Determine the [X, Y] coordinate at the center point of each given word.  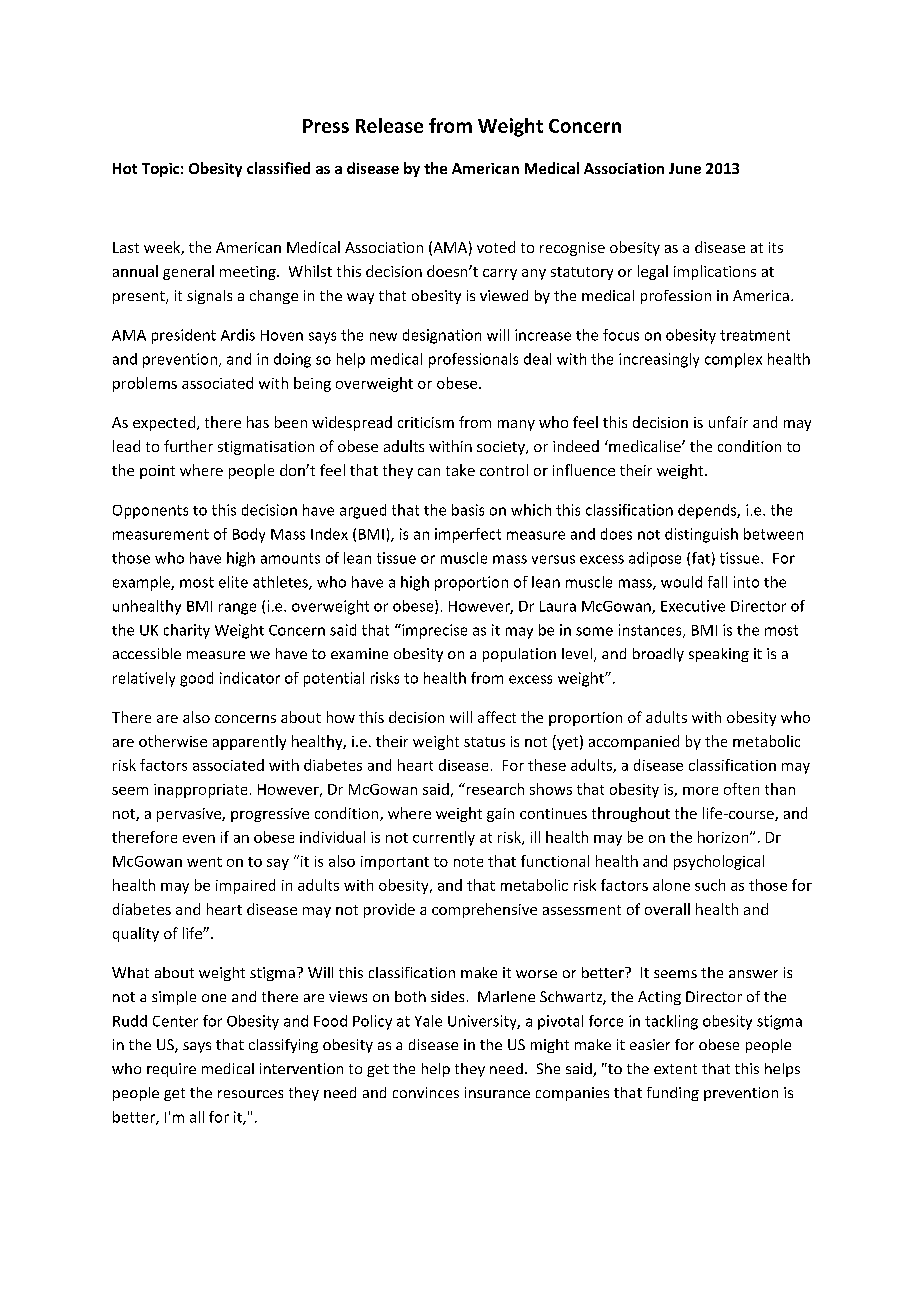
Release [389, 125]
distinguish [701, 535]
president [184, 336]
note [468, 862]
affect [497, 717]
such [710, 885]
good [196, 679]
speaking [719, 655]
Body [249, 535]
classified [278, 168]
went [204, 862]
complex [733, 360]
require [171, 1070]
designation [442, 336]
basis [468, 510]
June [685, 168]
